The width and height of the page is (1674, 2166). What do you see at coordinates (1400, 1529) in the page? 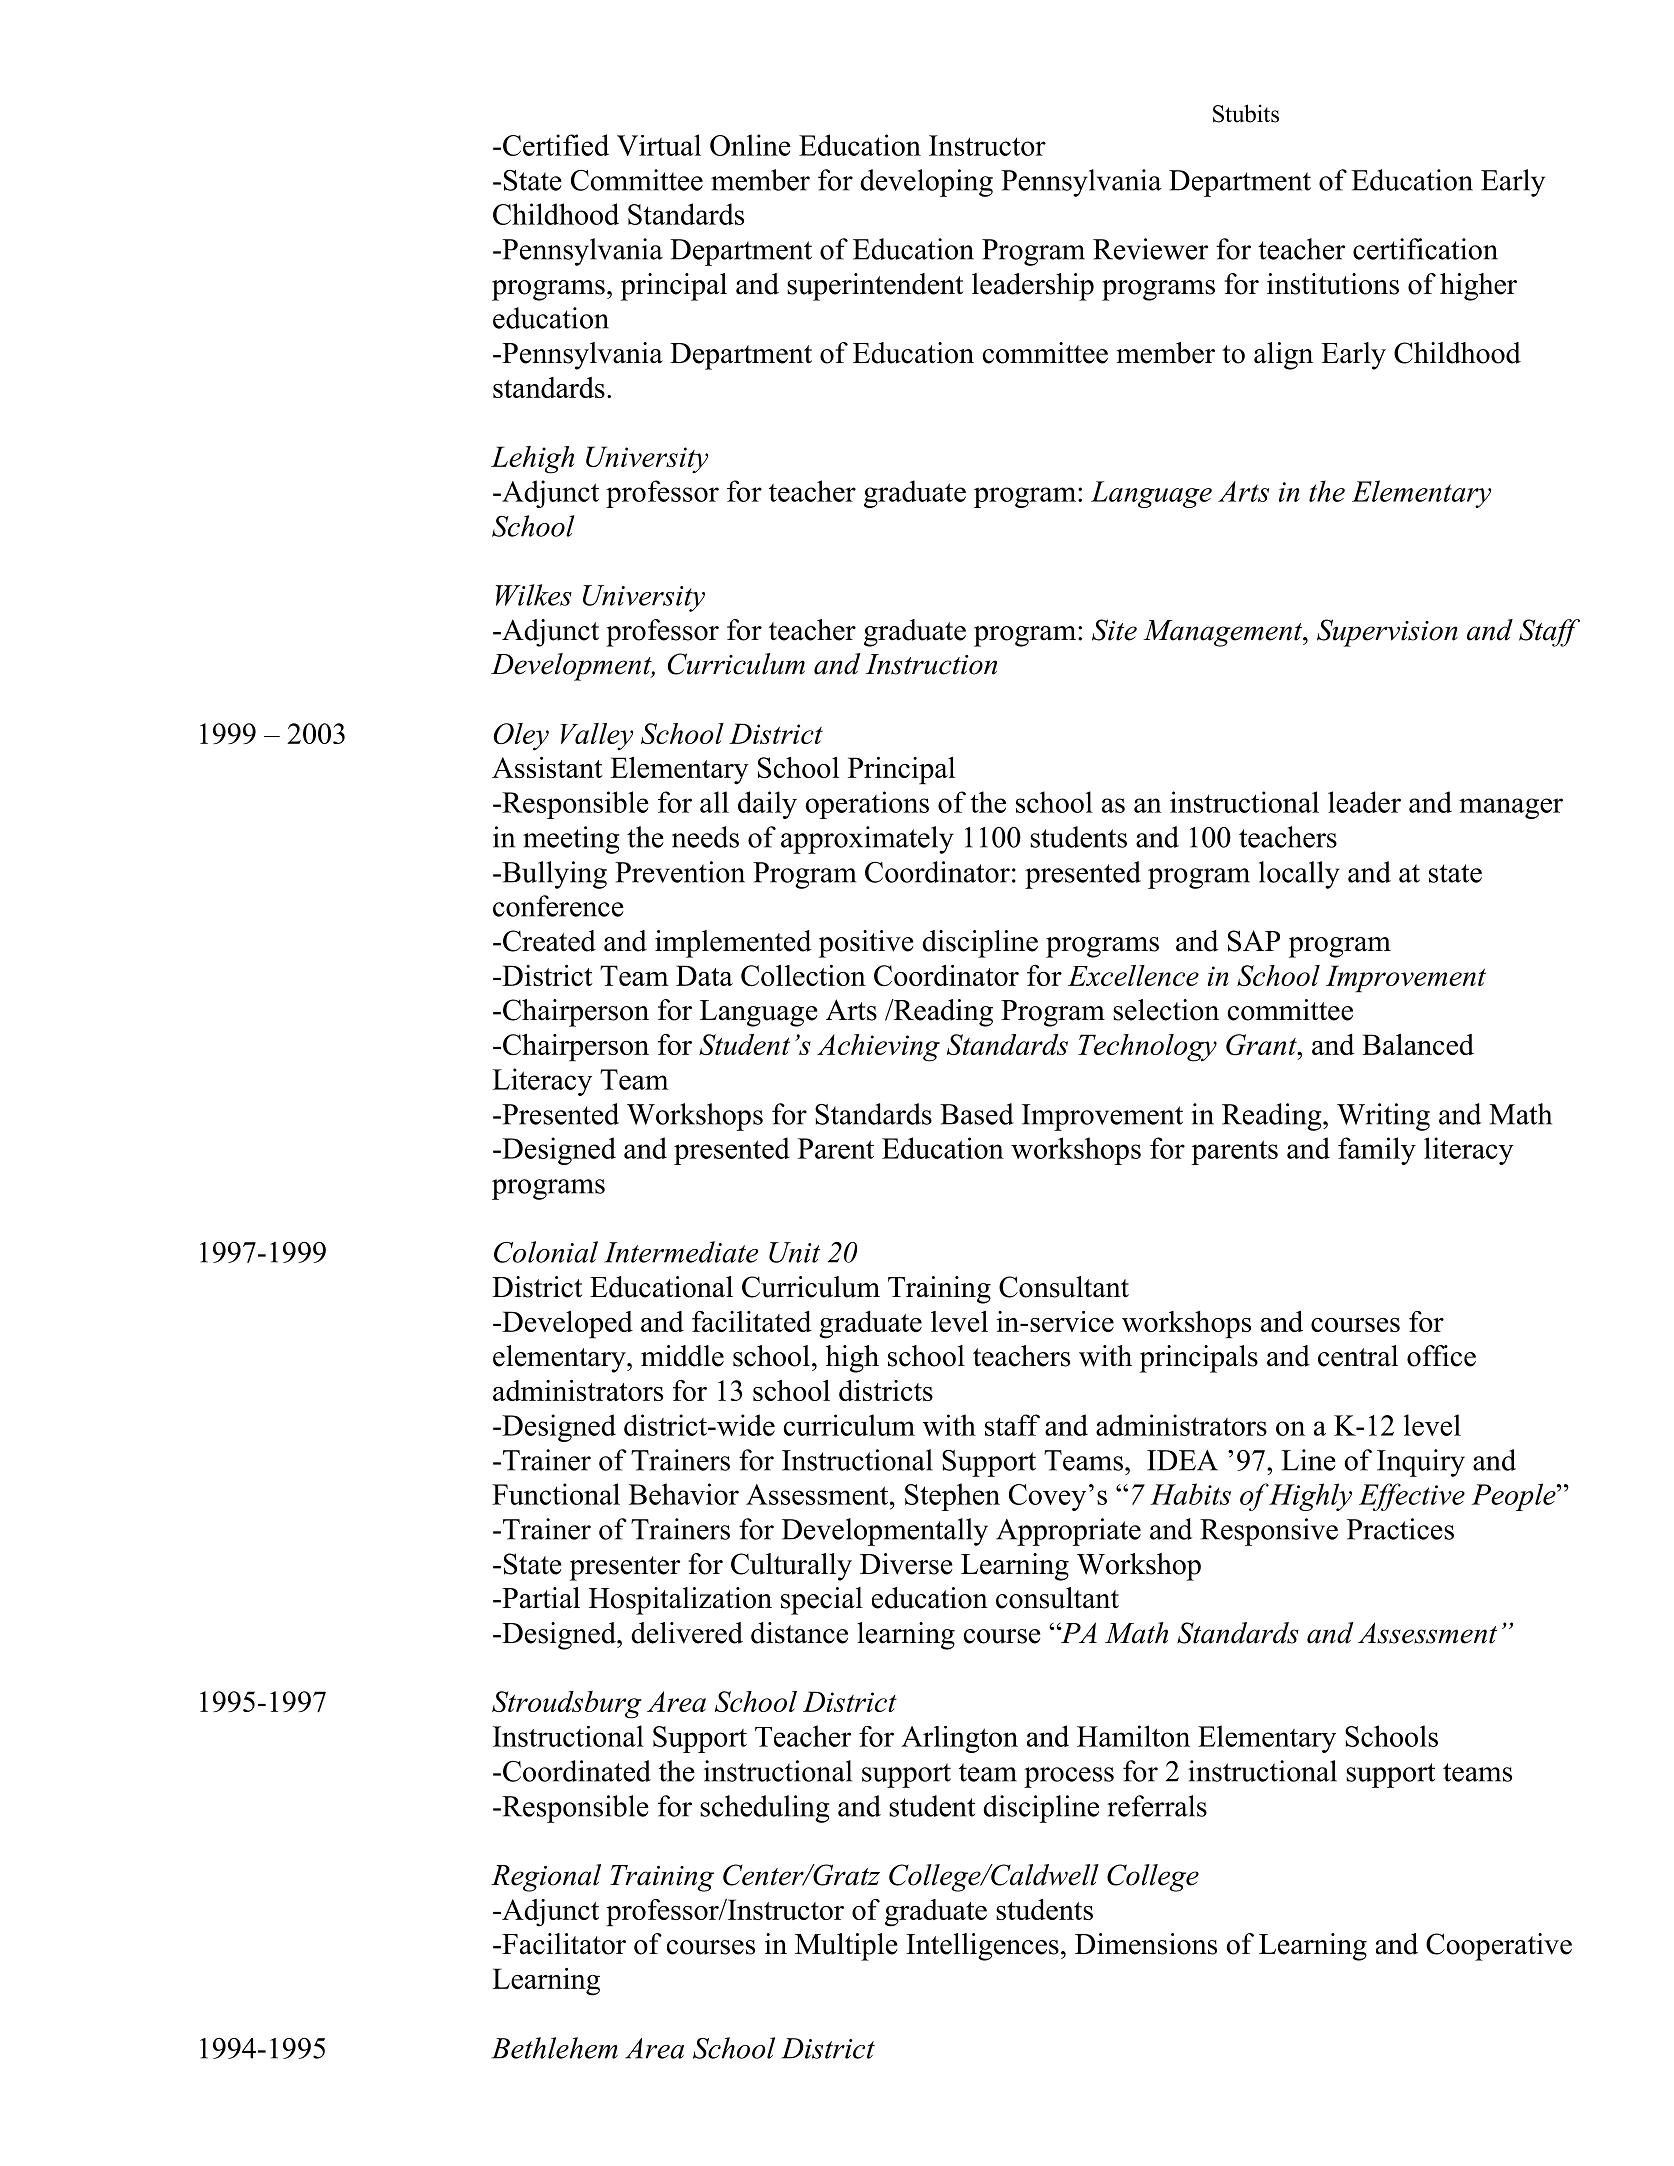
I see `Practices` at bounding box center [1400, 1529].
